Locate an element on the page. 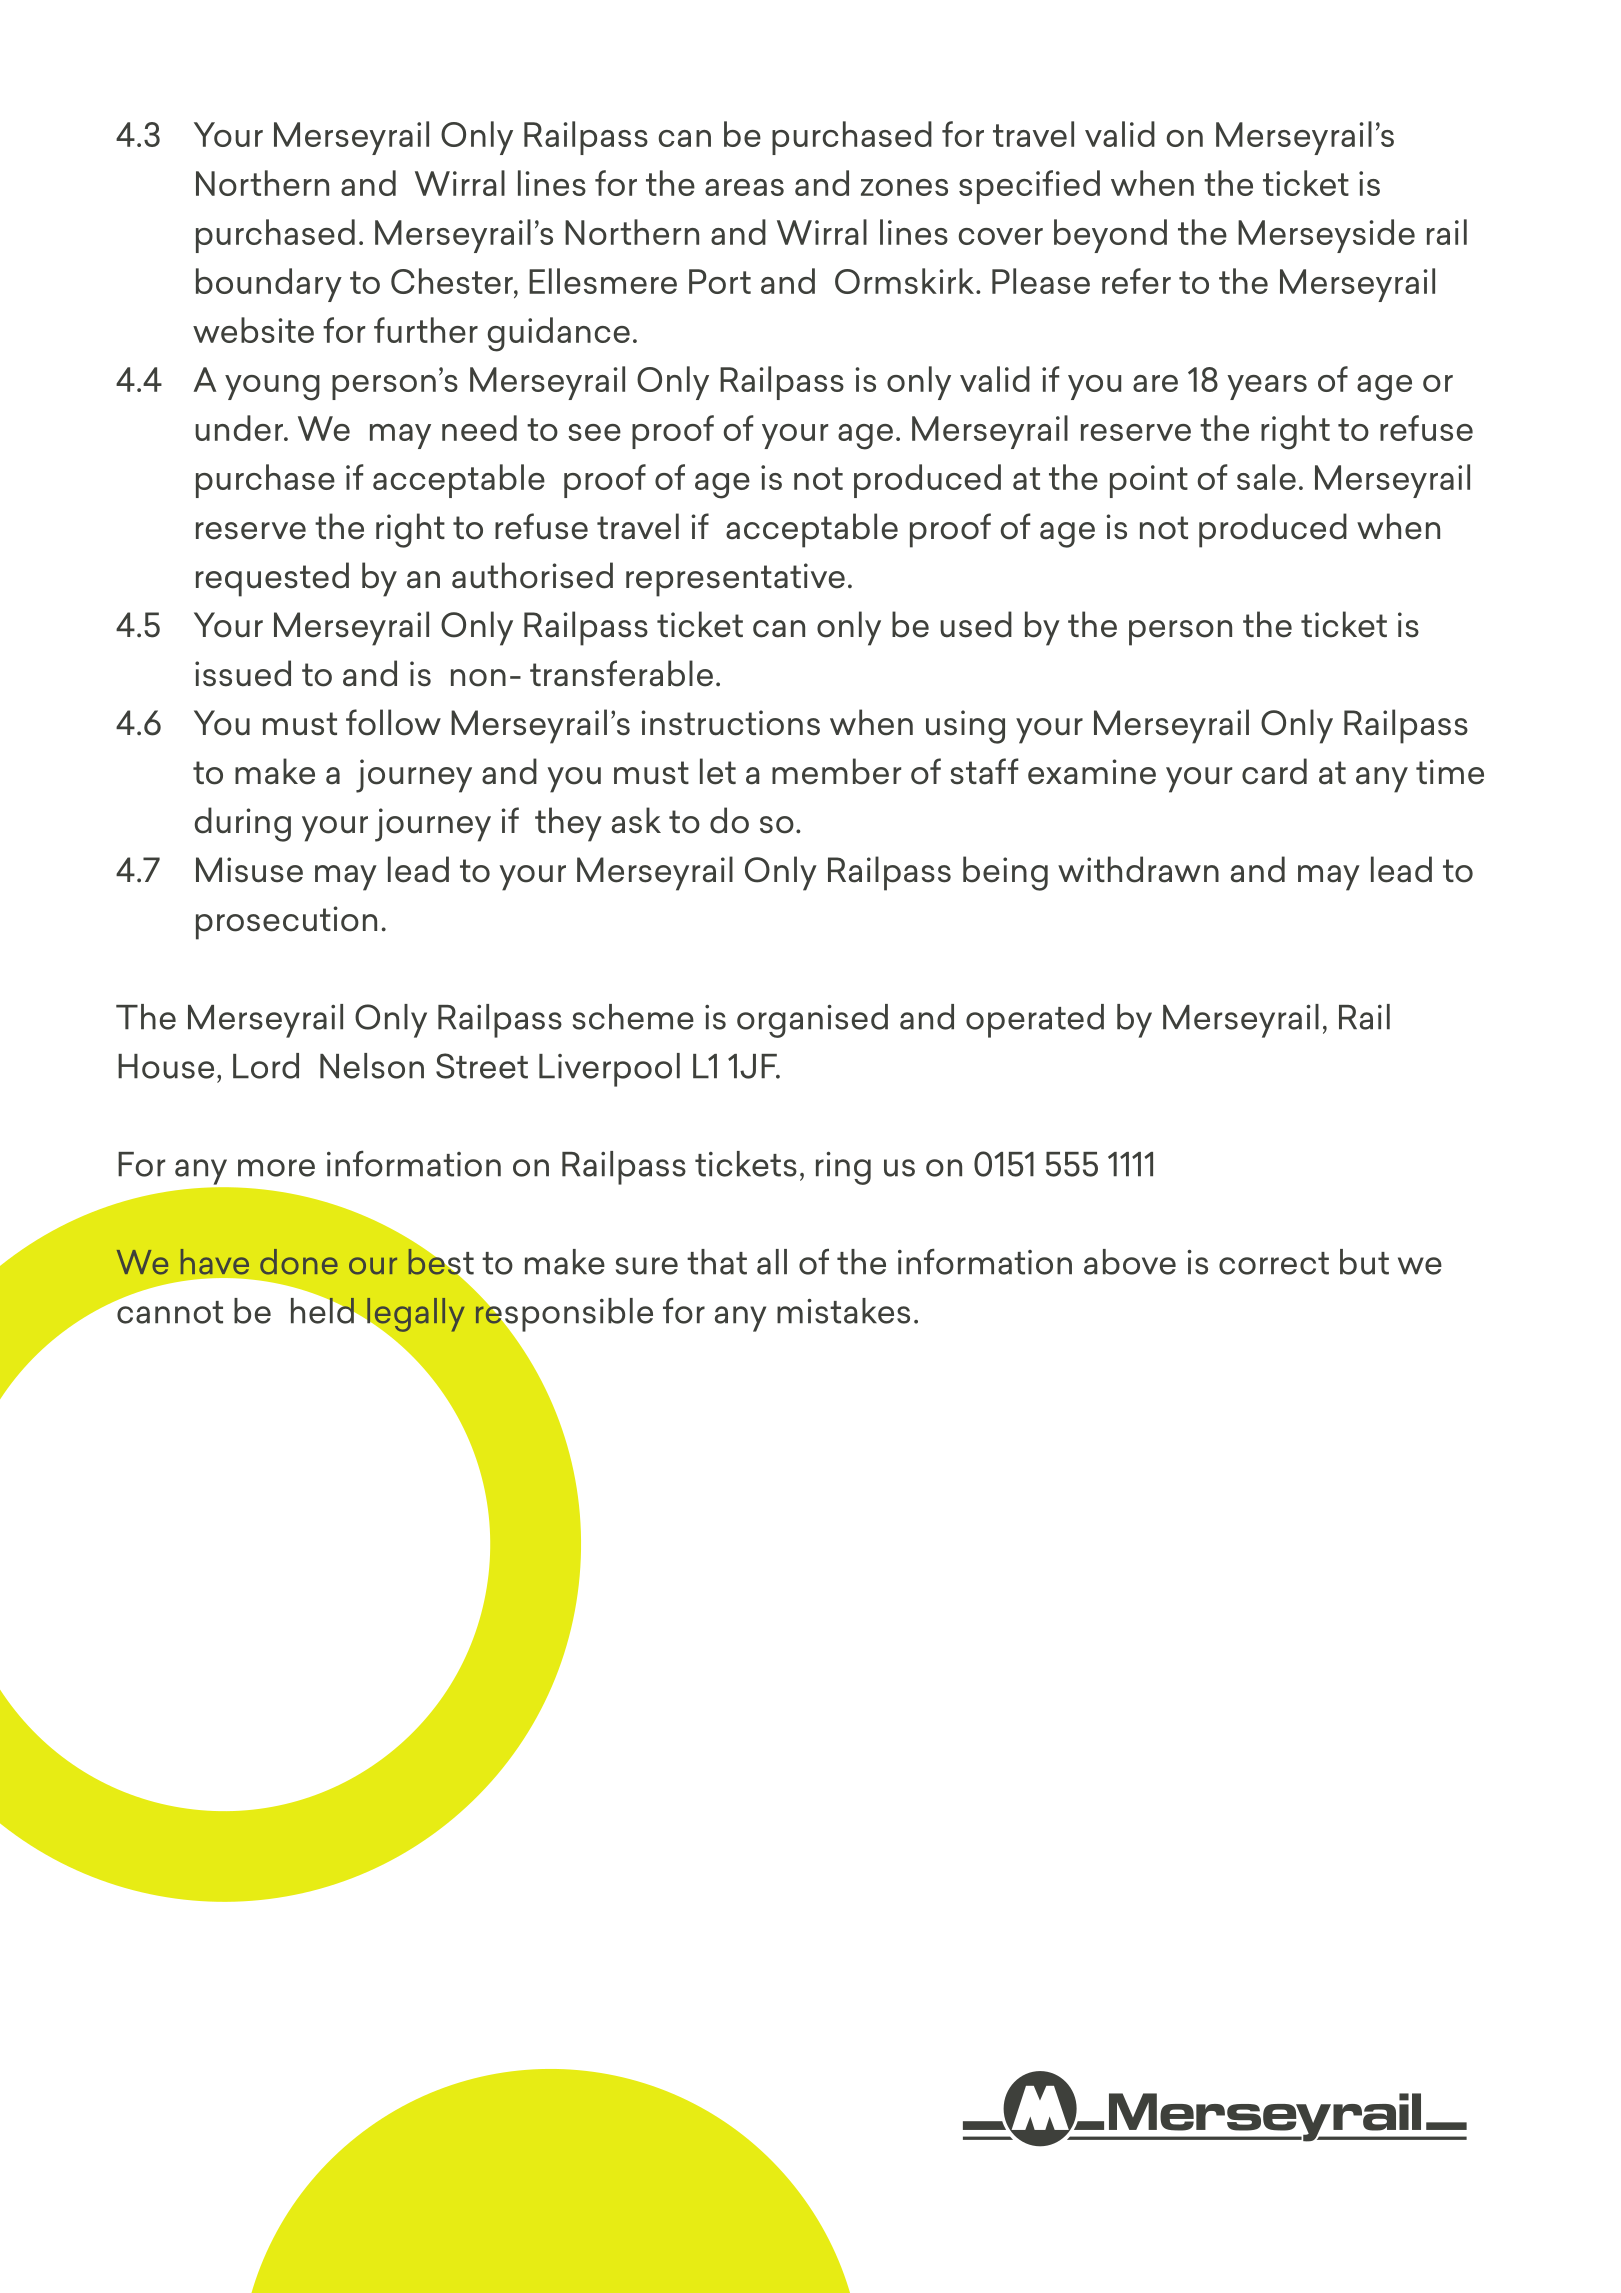 The width and height of the document is (1621, 2293). operated is located at coordinates (1035, 1021).
